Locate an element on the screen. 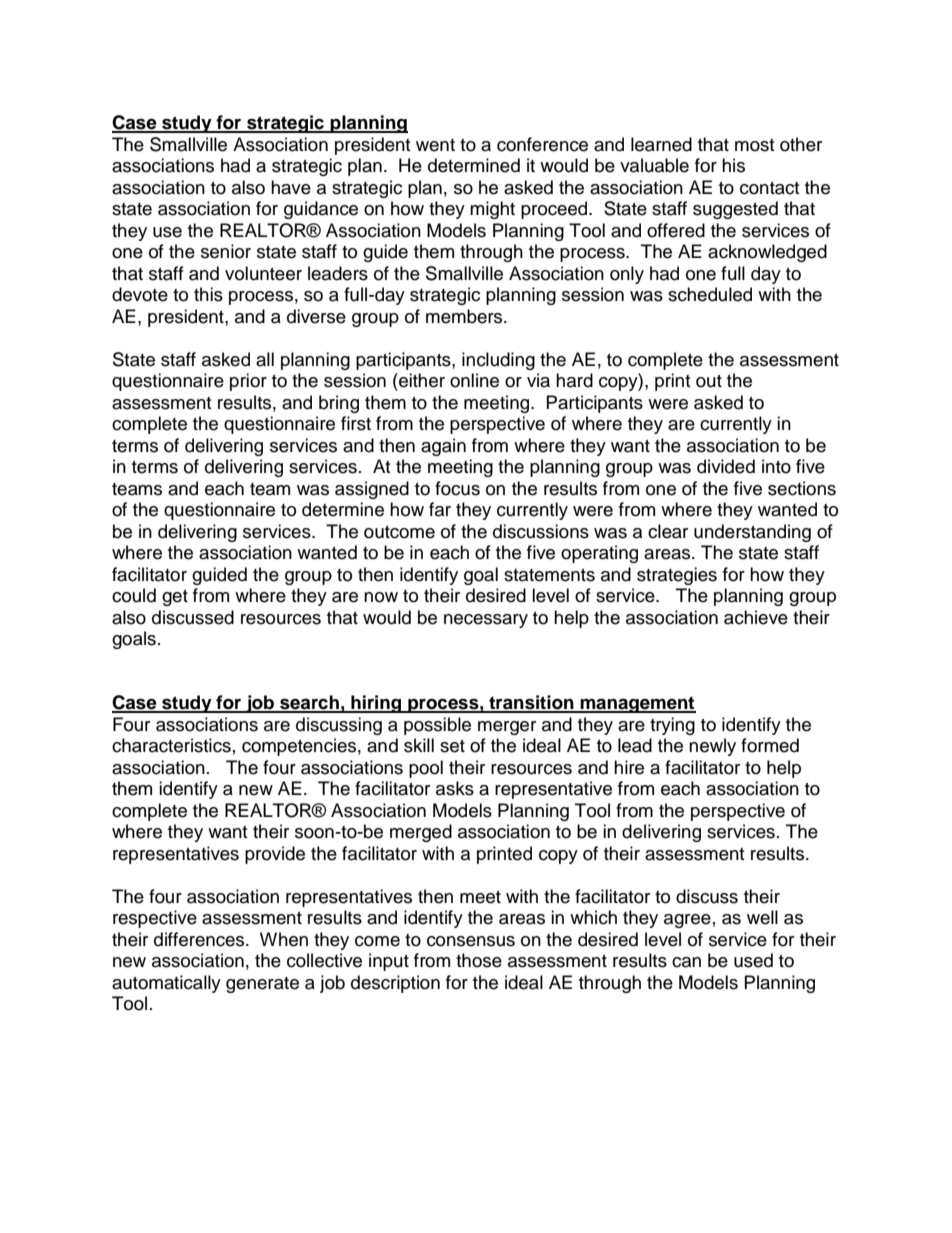  have is located at coordinates (291, 187).
